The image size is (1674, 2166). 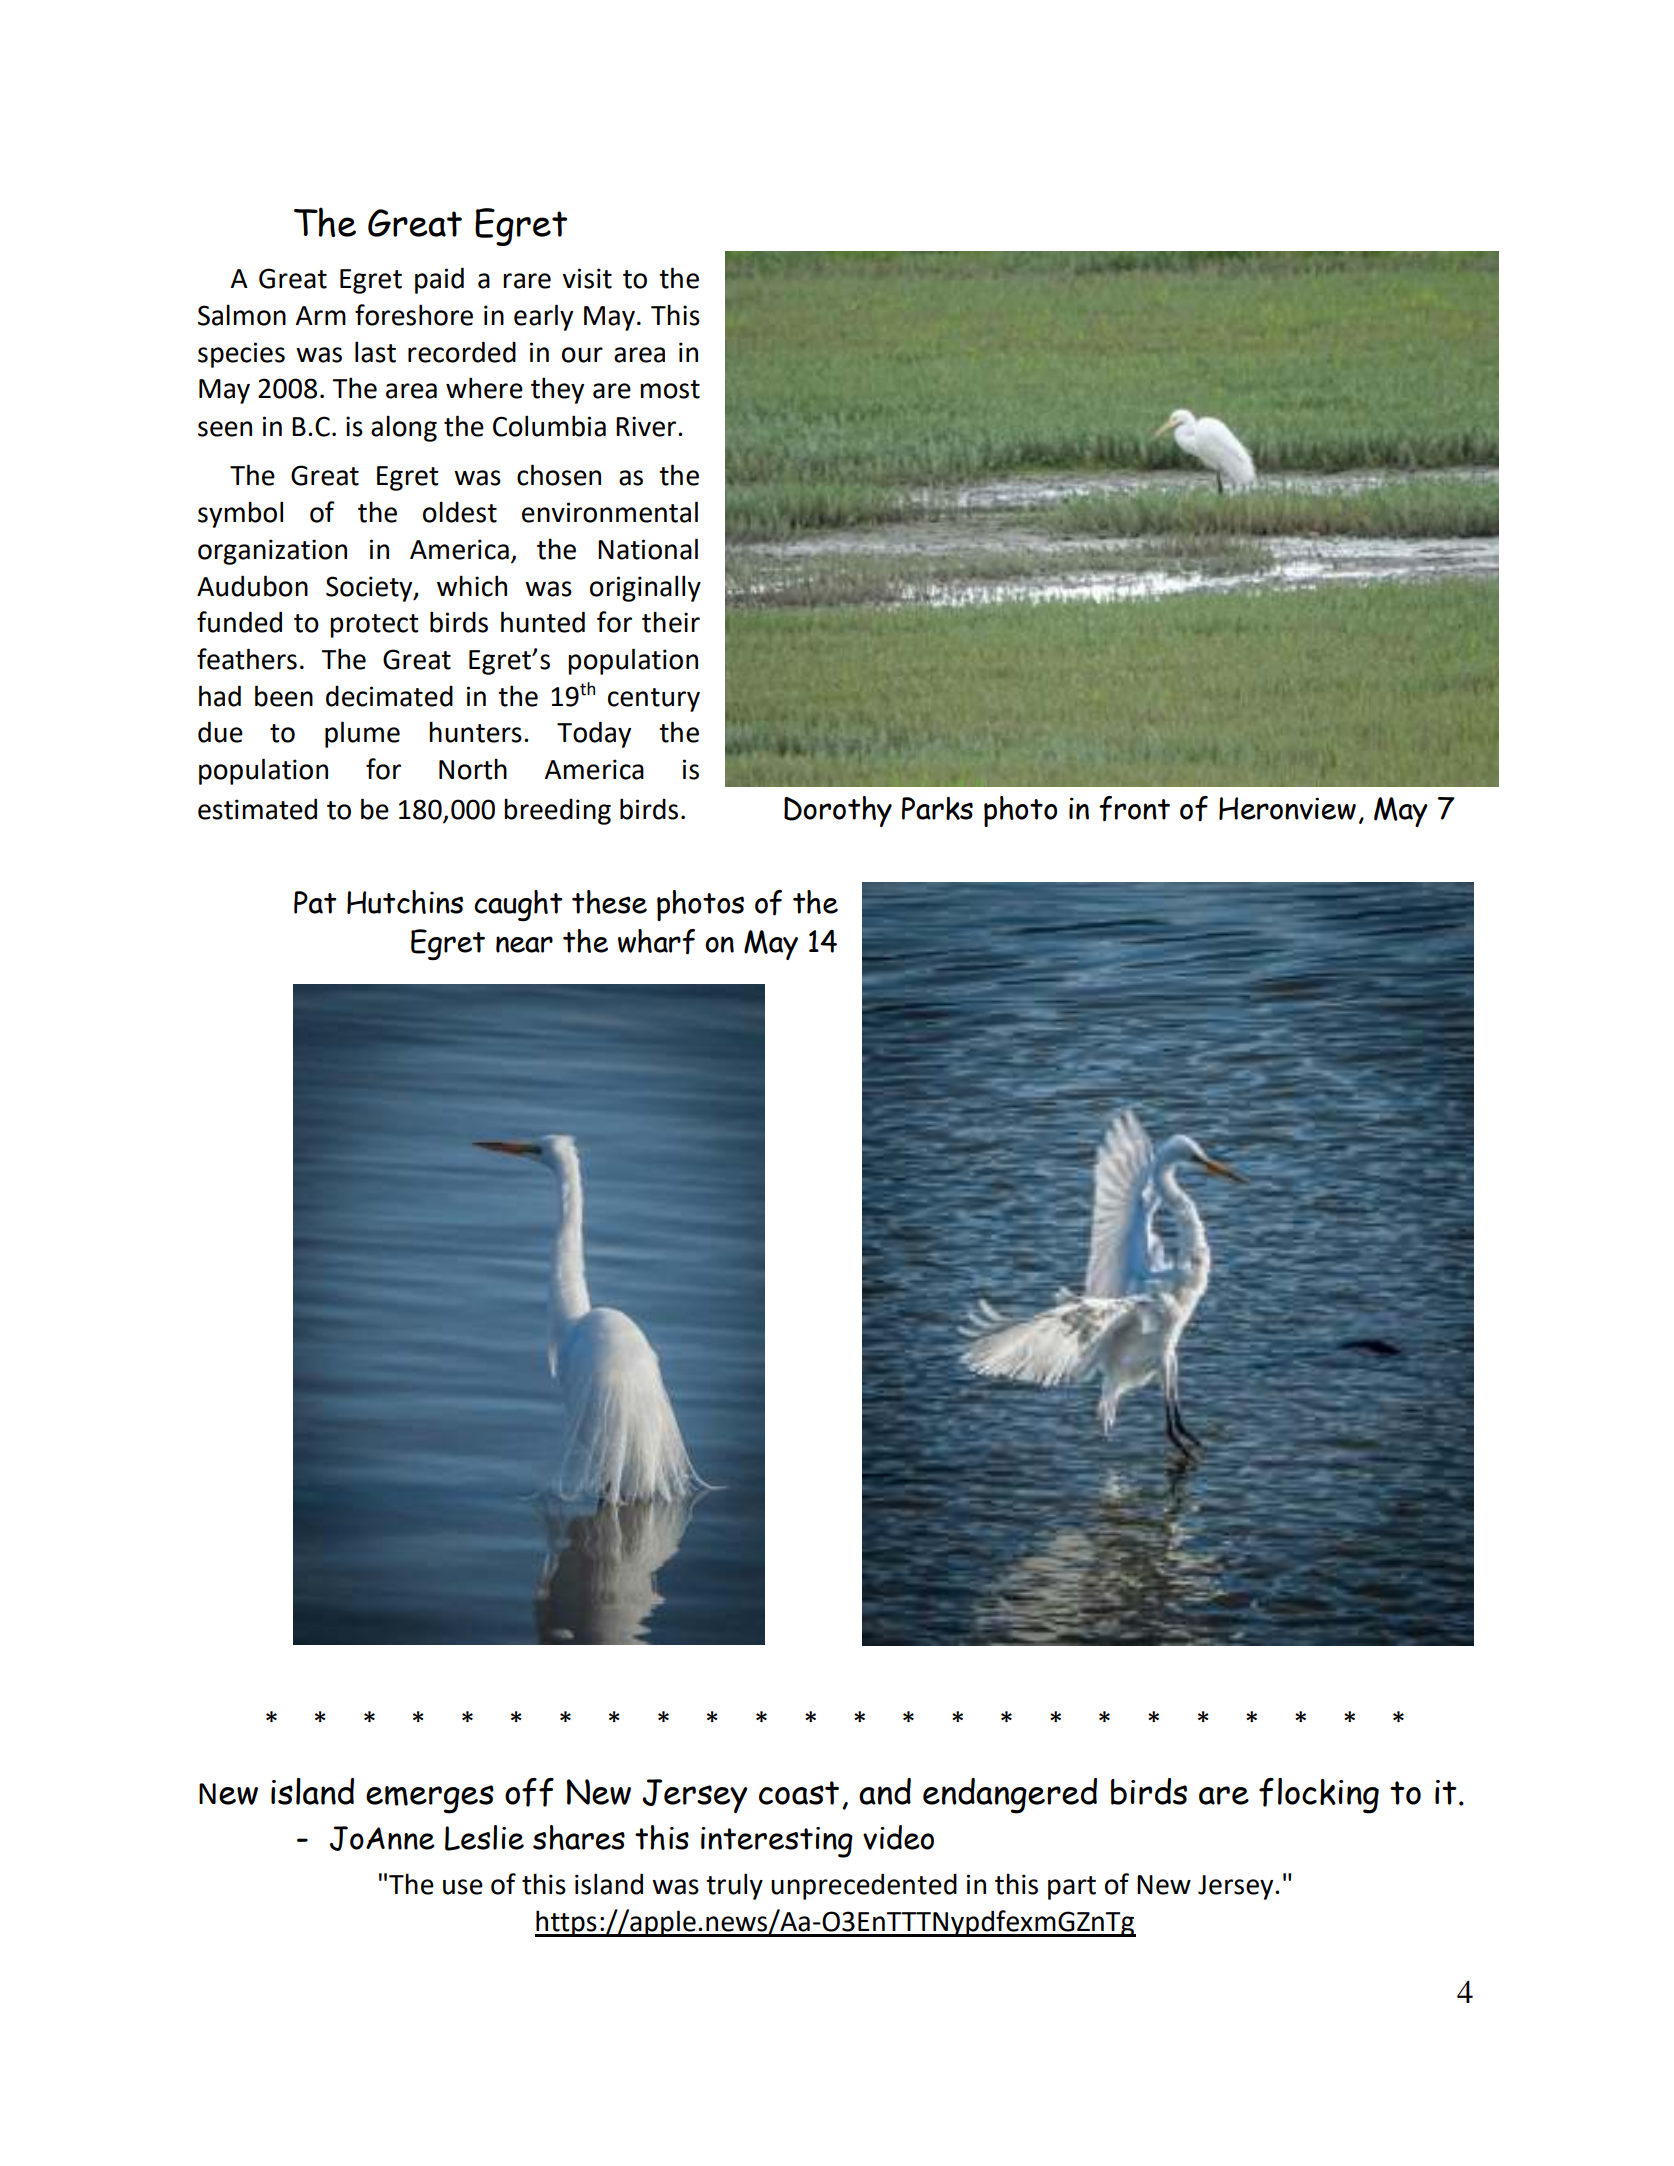 I want to click on coast, so click(x=799, y=1793).
